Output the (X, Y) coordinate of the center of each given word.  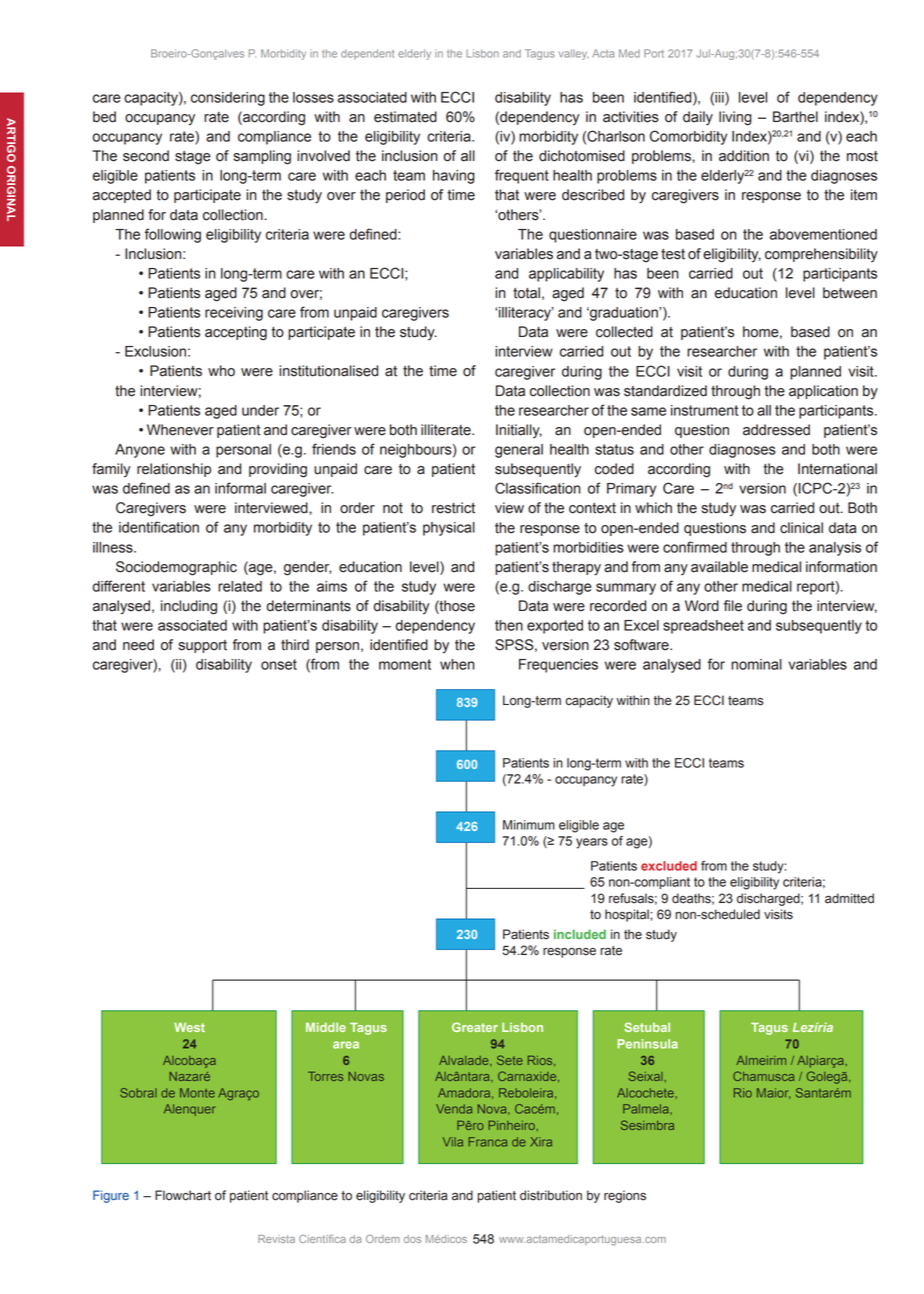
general (519, 451)
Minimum (529, 825)
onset (279, 664)
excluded (669, 866)
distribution (551, 1195)
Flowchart (183, 1195)
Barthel (795, 117)
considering (228, 99)
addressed (776, 430)
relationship (174, 470)
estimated (405, 117)
